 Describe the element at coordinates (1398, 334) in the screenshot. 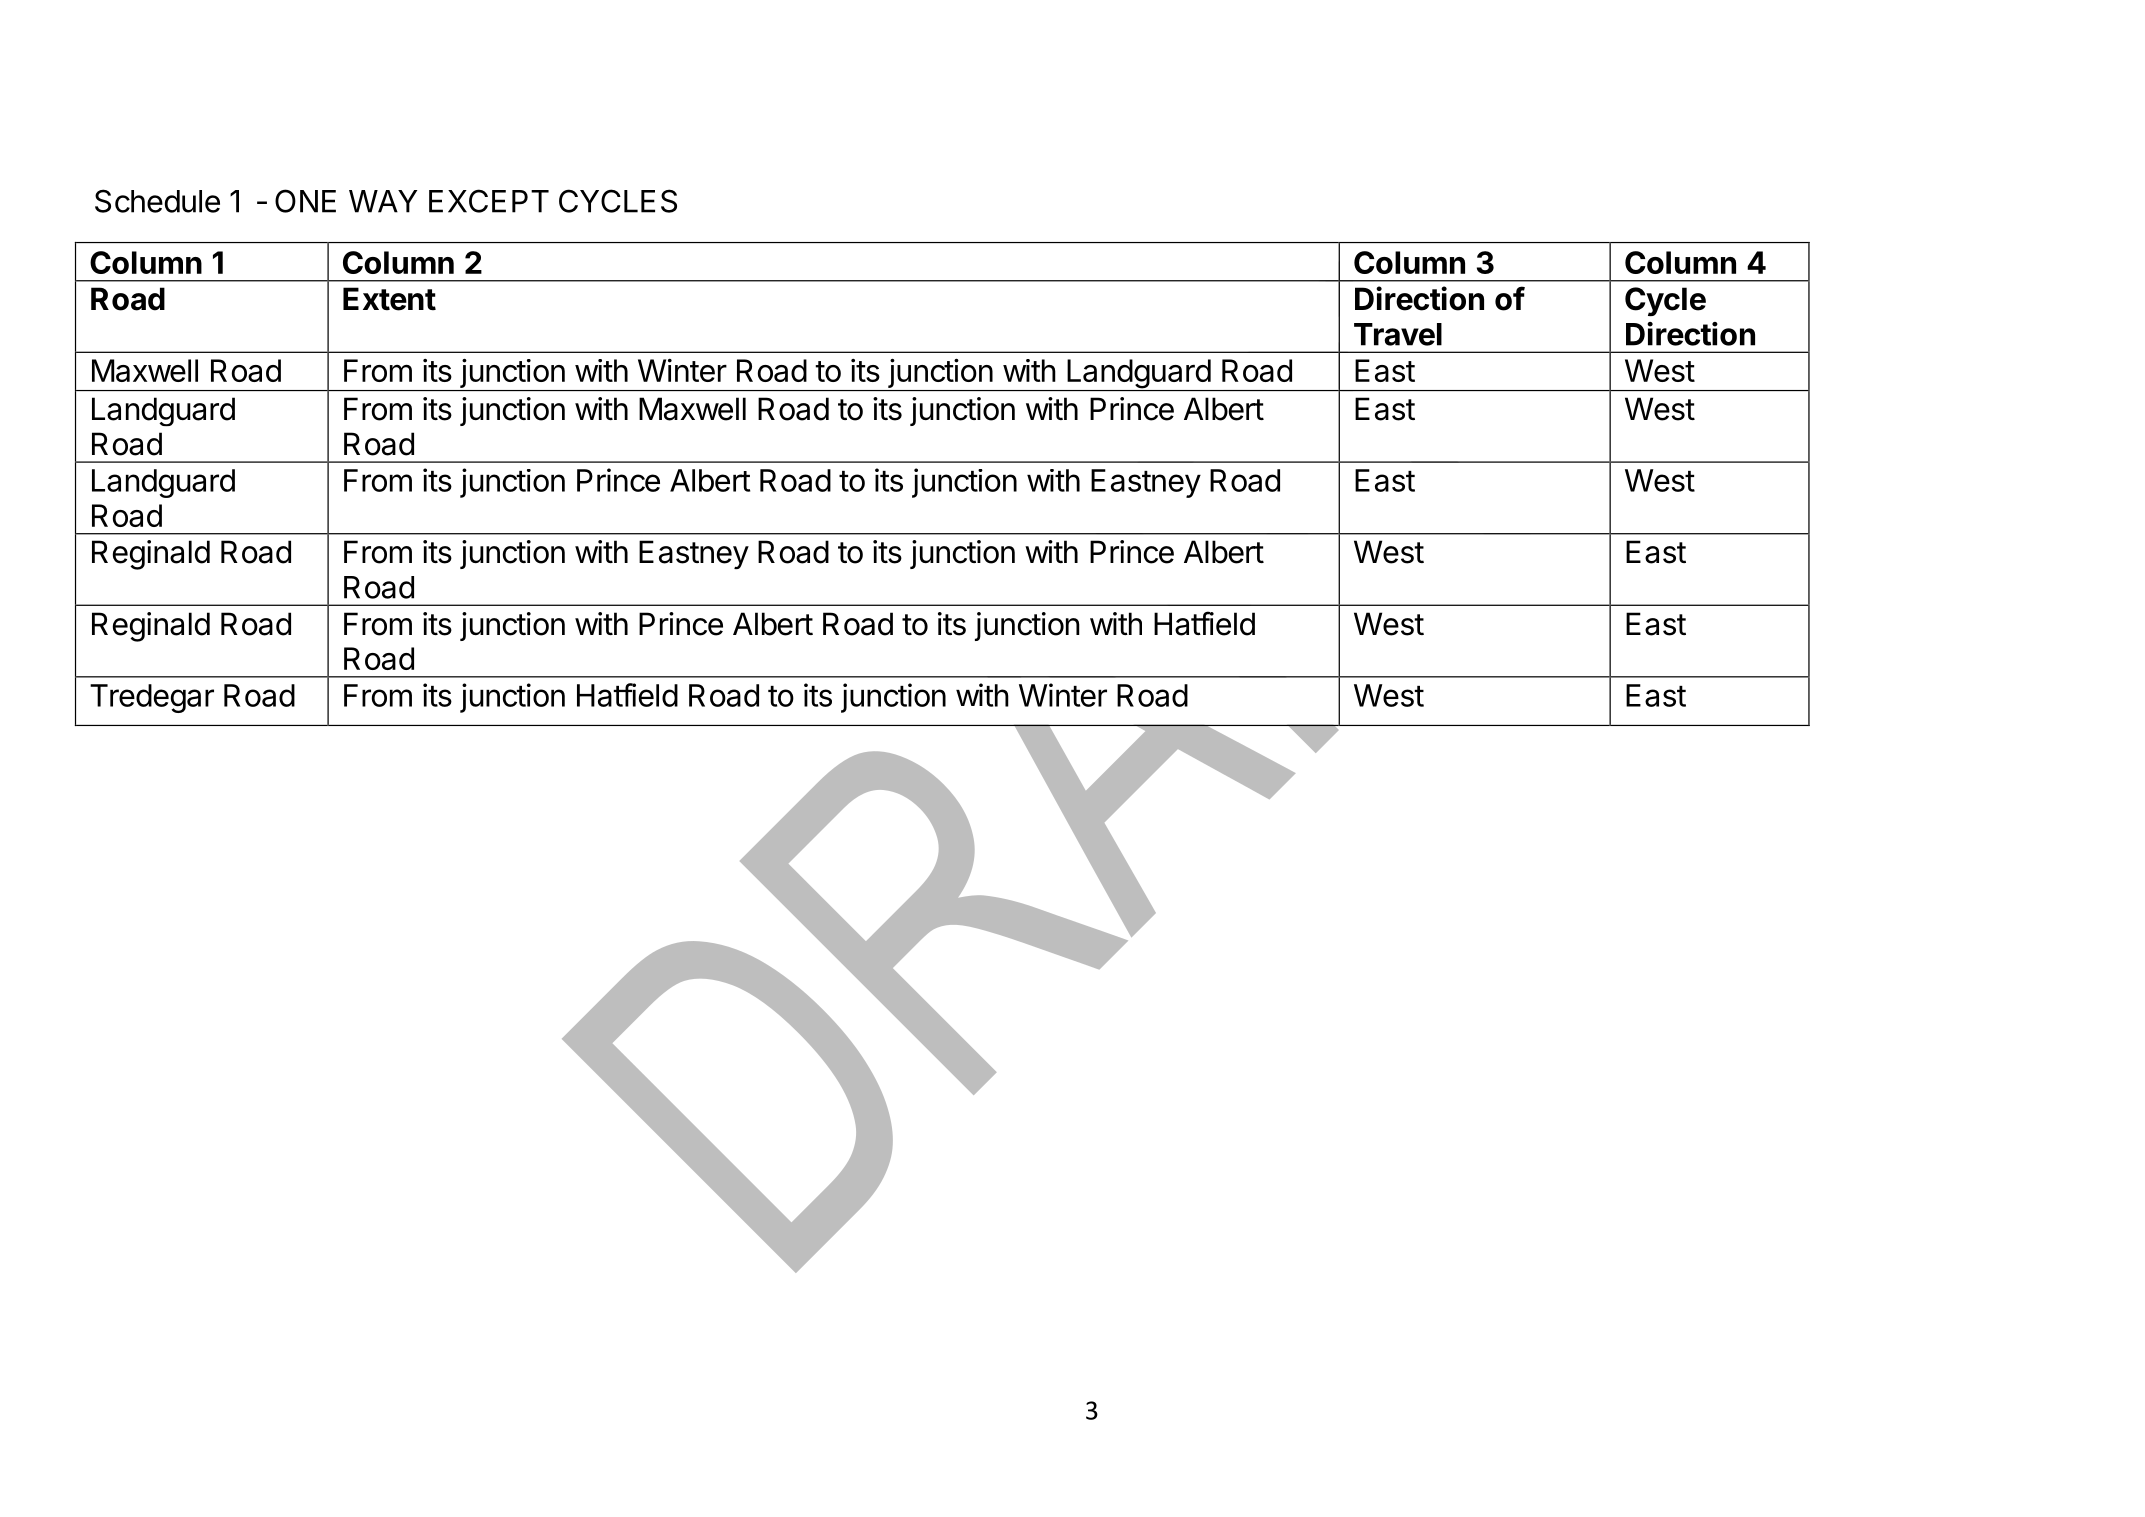

I see `Travel` at that location.
